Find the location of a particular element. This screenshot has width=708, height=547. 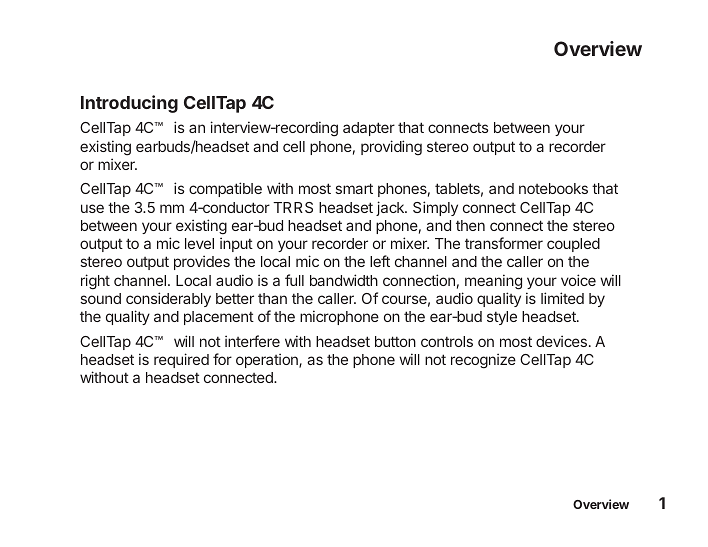

considerably is located at coordinates (168, 299).
